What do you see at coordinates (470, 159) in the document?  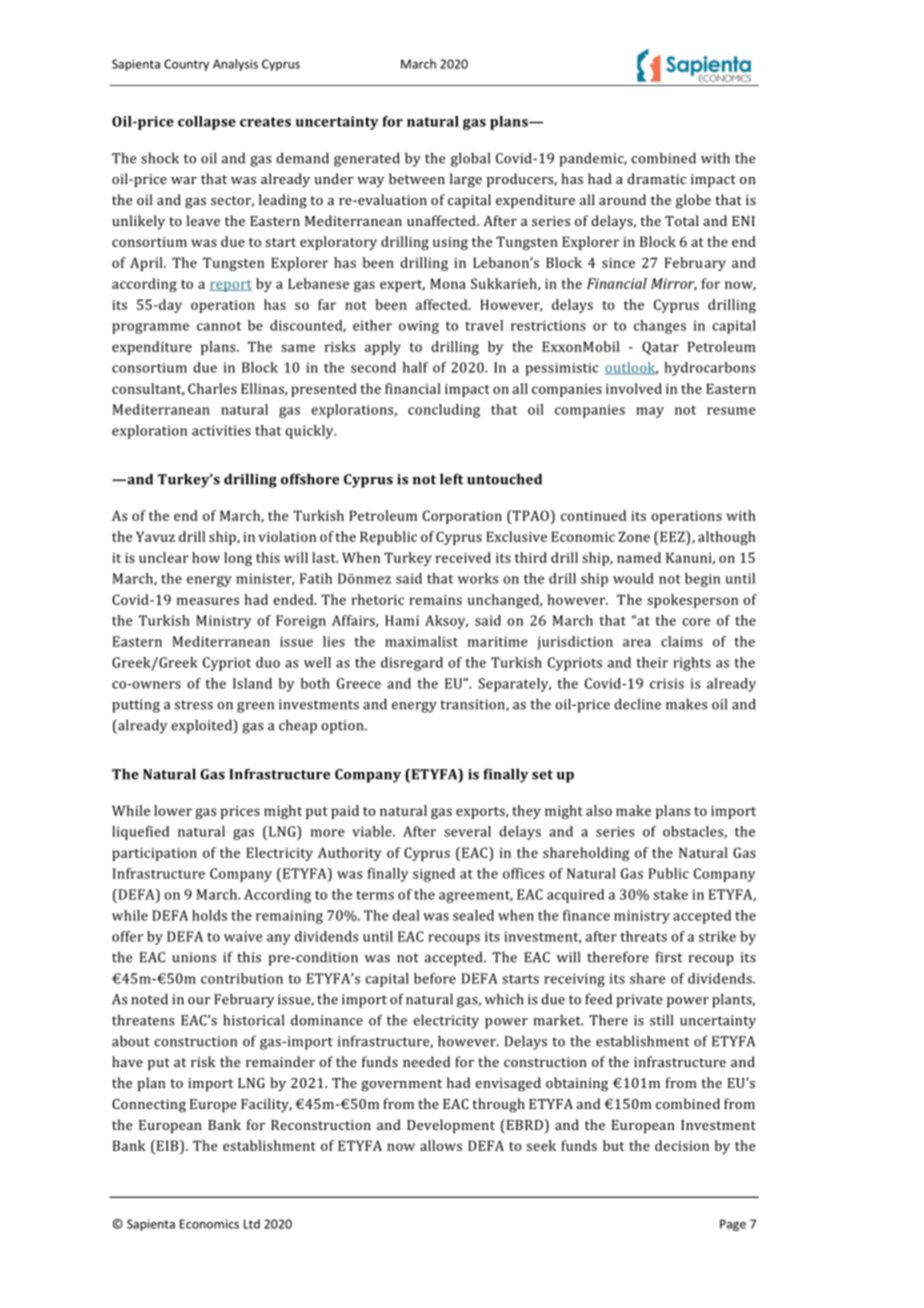 I see `global` at bounding box center [470, 159].
